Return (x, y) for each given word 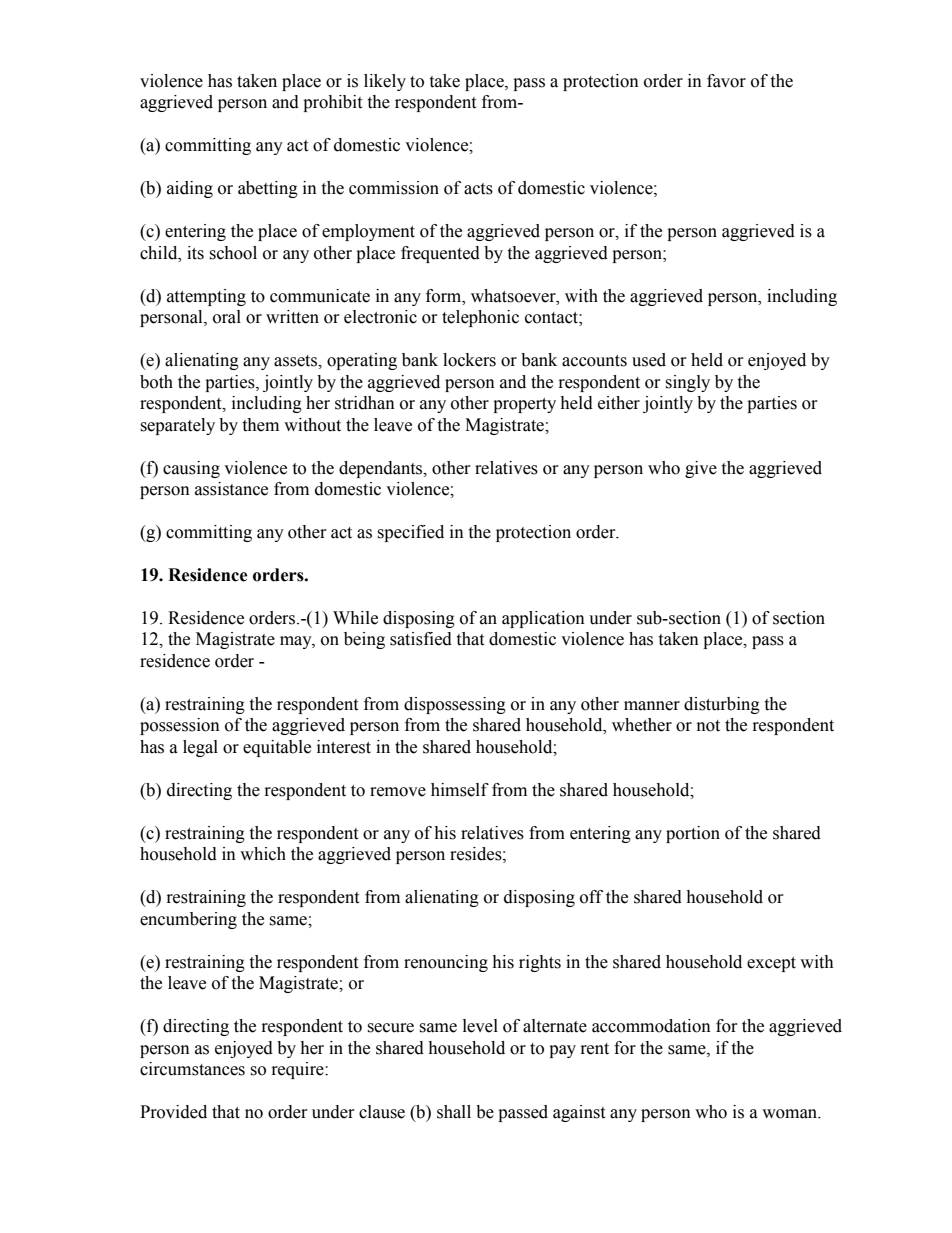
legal (200, 748)
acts (478, 189)
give (701, 469)
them (260, 425)
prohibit (332, 103)
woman (791, 1114)
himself (460, 790)
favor (726, 81)
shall (454, 1112)
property (524, 405)
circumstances (192, 1069)
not (708, 726)
